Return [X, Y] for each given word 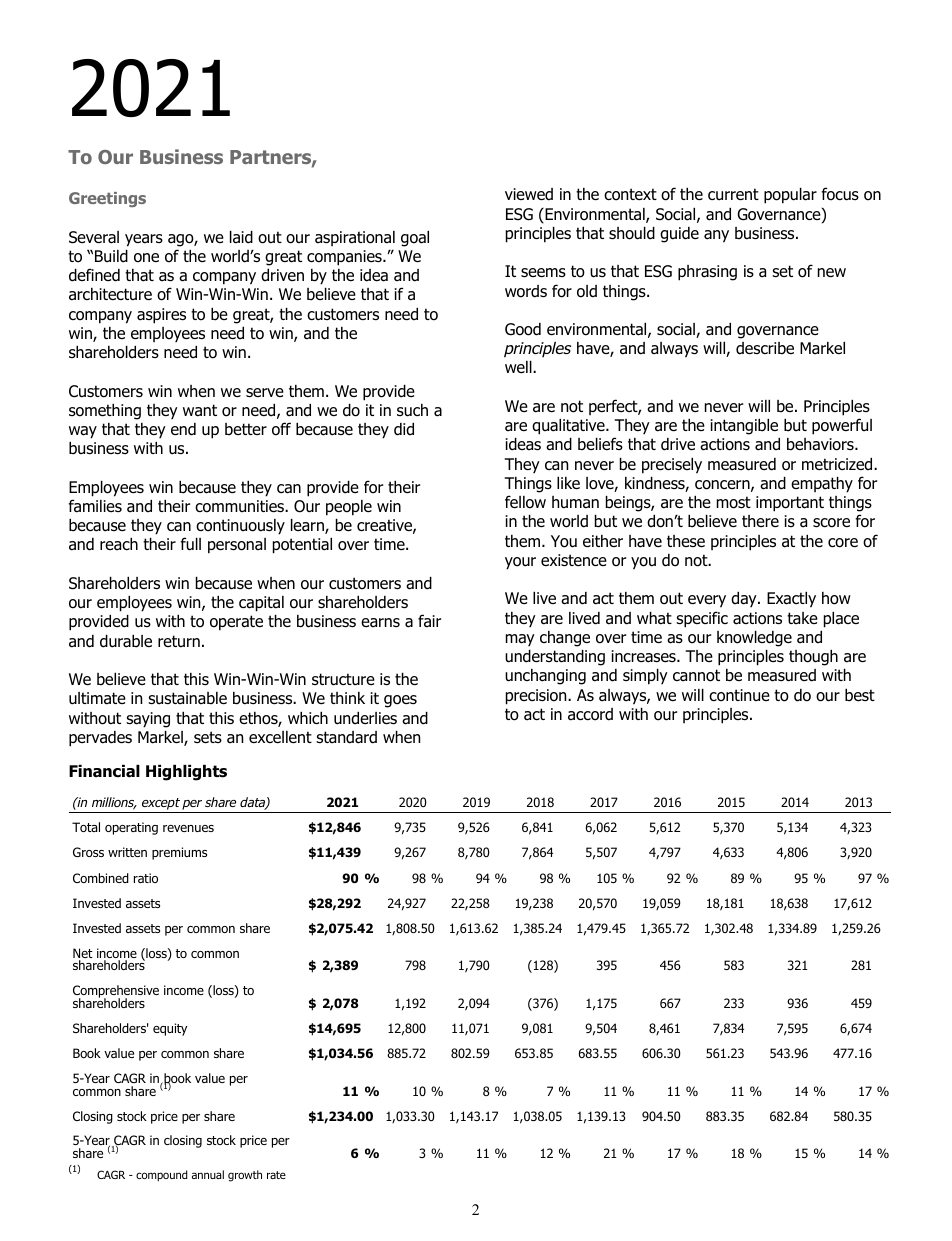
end [183, 429]
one [146, 258]
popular [790, 196]
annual [208, 1174]
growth [245, 1176]
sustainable [187, 698]
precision [537, 697]
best [860, 695]
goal [415, 239]
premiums [179, 853]
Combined [101, 878]
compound [162, 1176]
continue [739, 695]
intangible [744, 427]
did [404, 429]
